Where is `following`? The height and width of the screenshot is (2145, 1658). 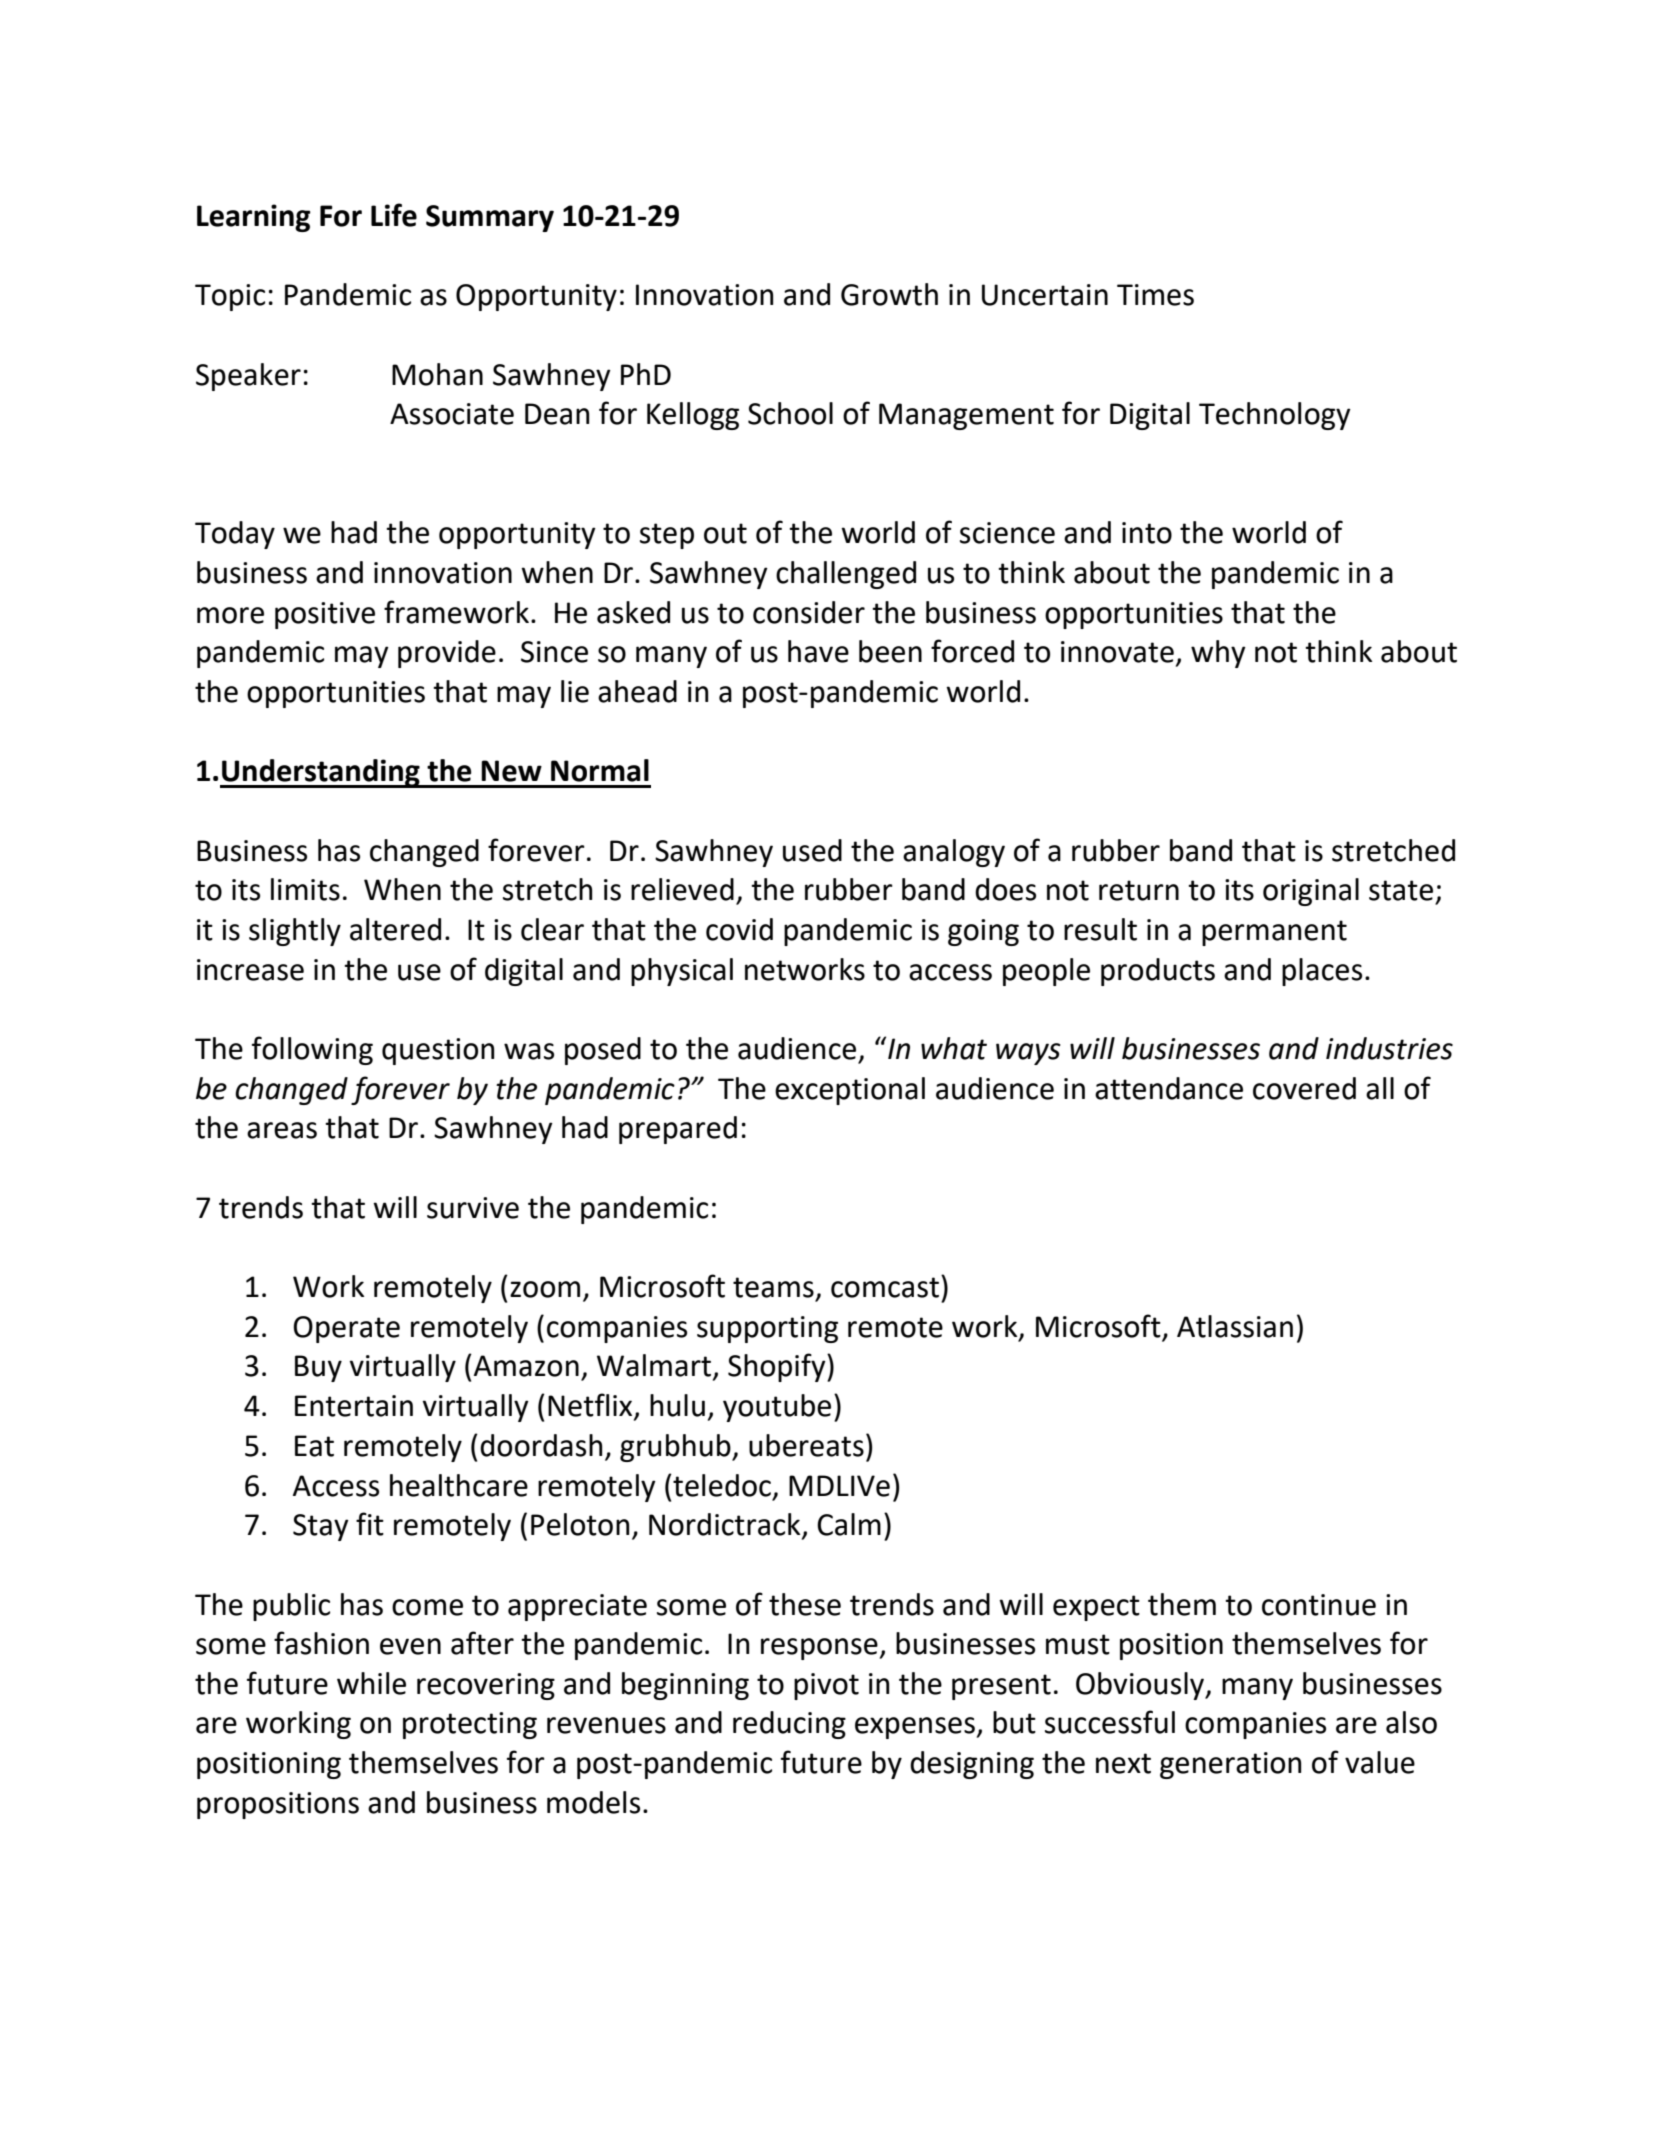 following is located at coordinates (312, 1050).
